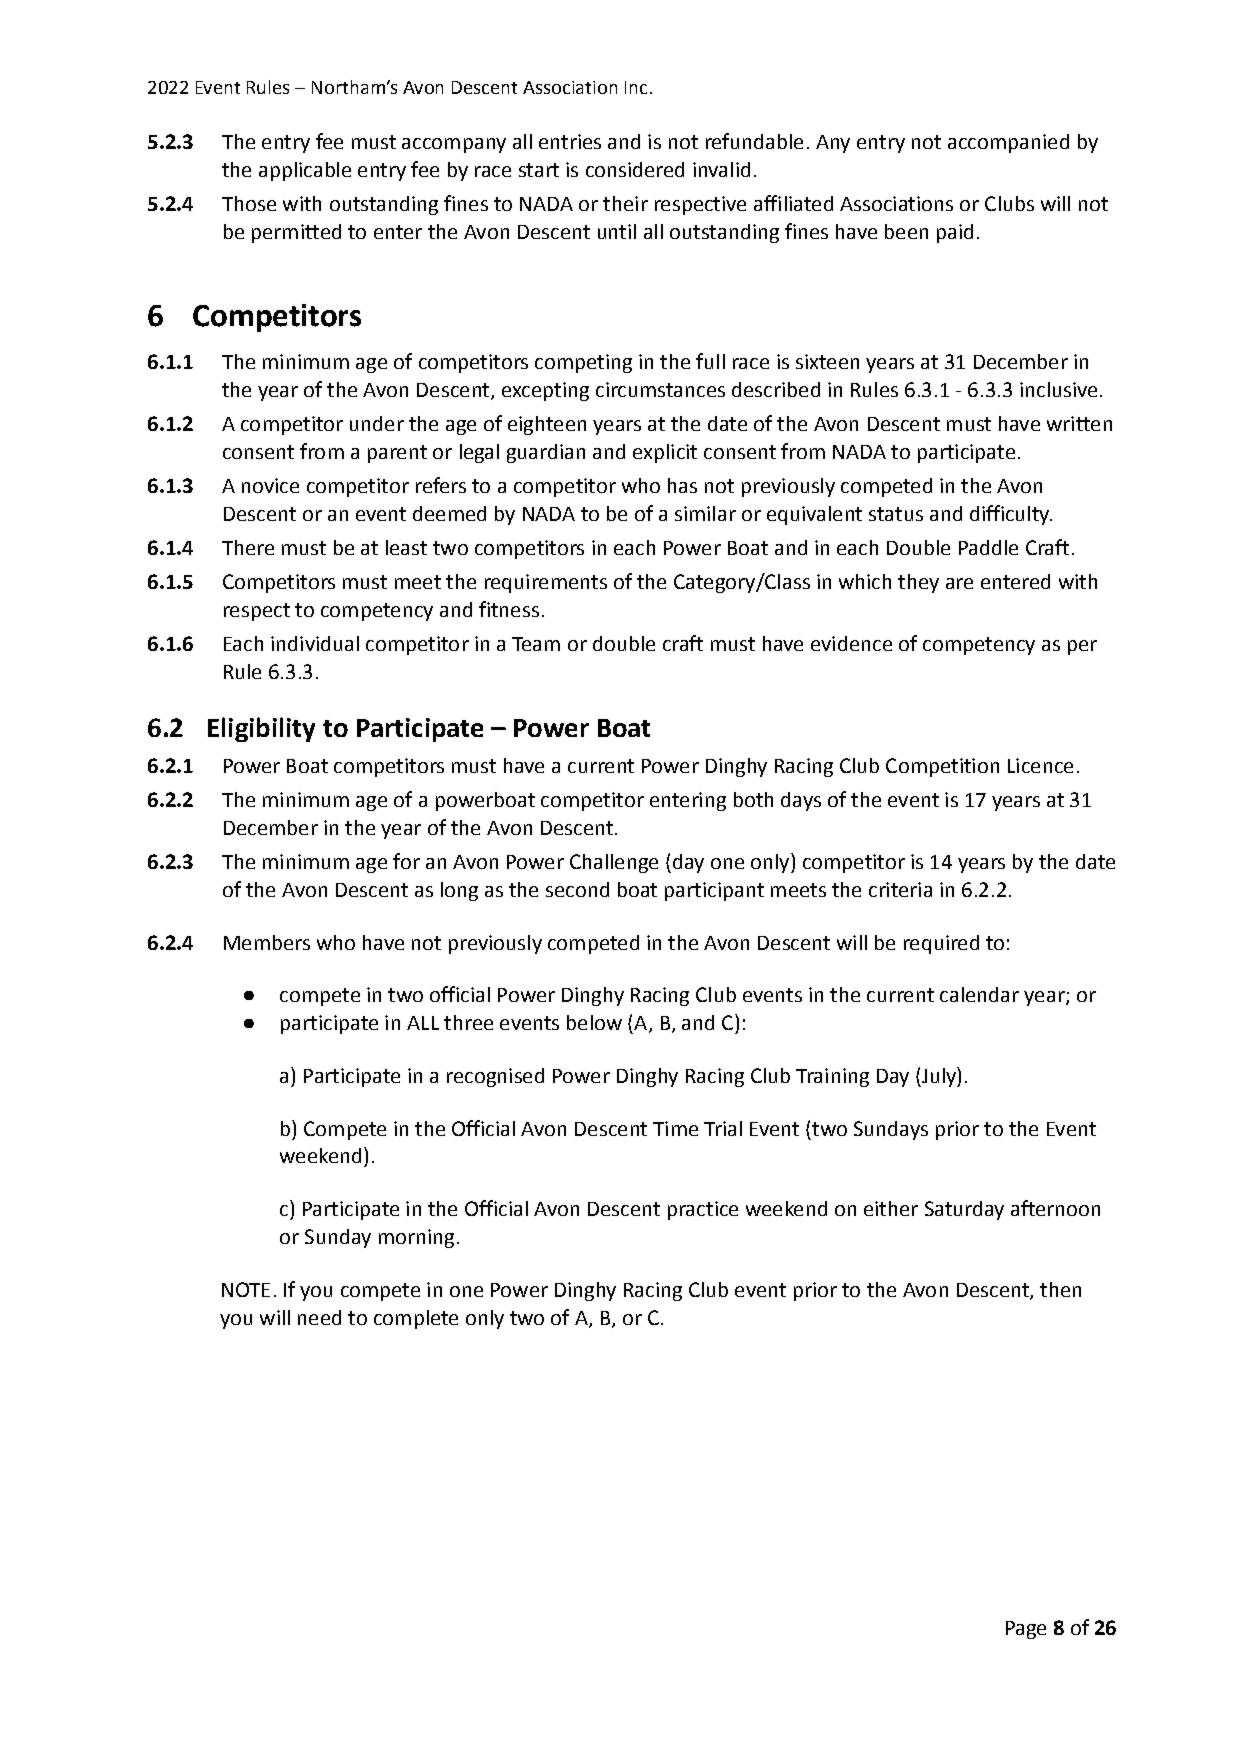 Image resolution: width=1236 pixels, height=1746 pixels. I want to click on Page, so click(1026, 1630).
